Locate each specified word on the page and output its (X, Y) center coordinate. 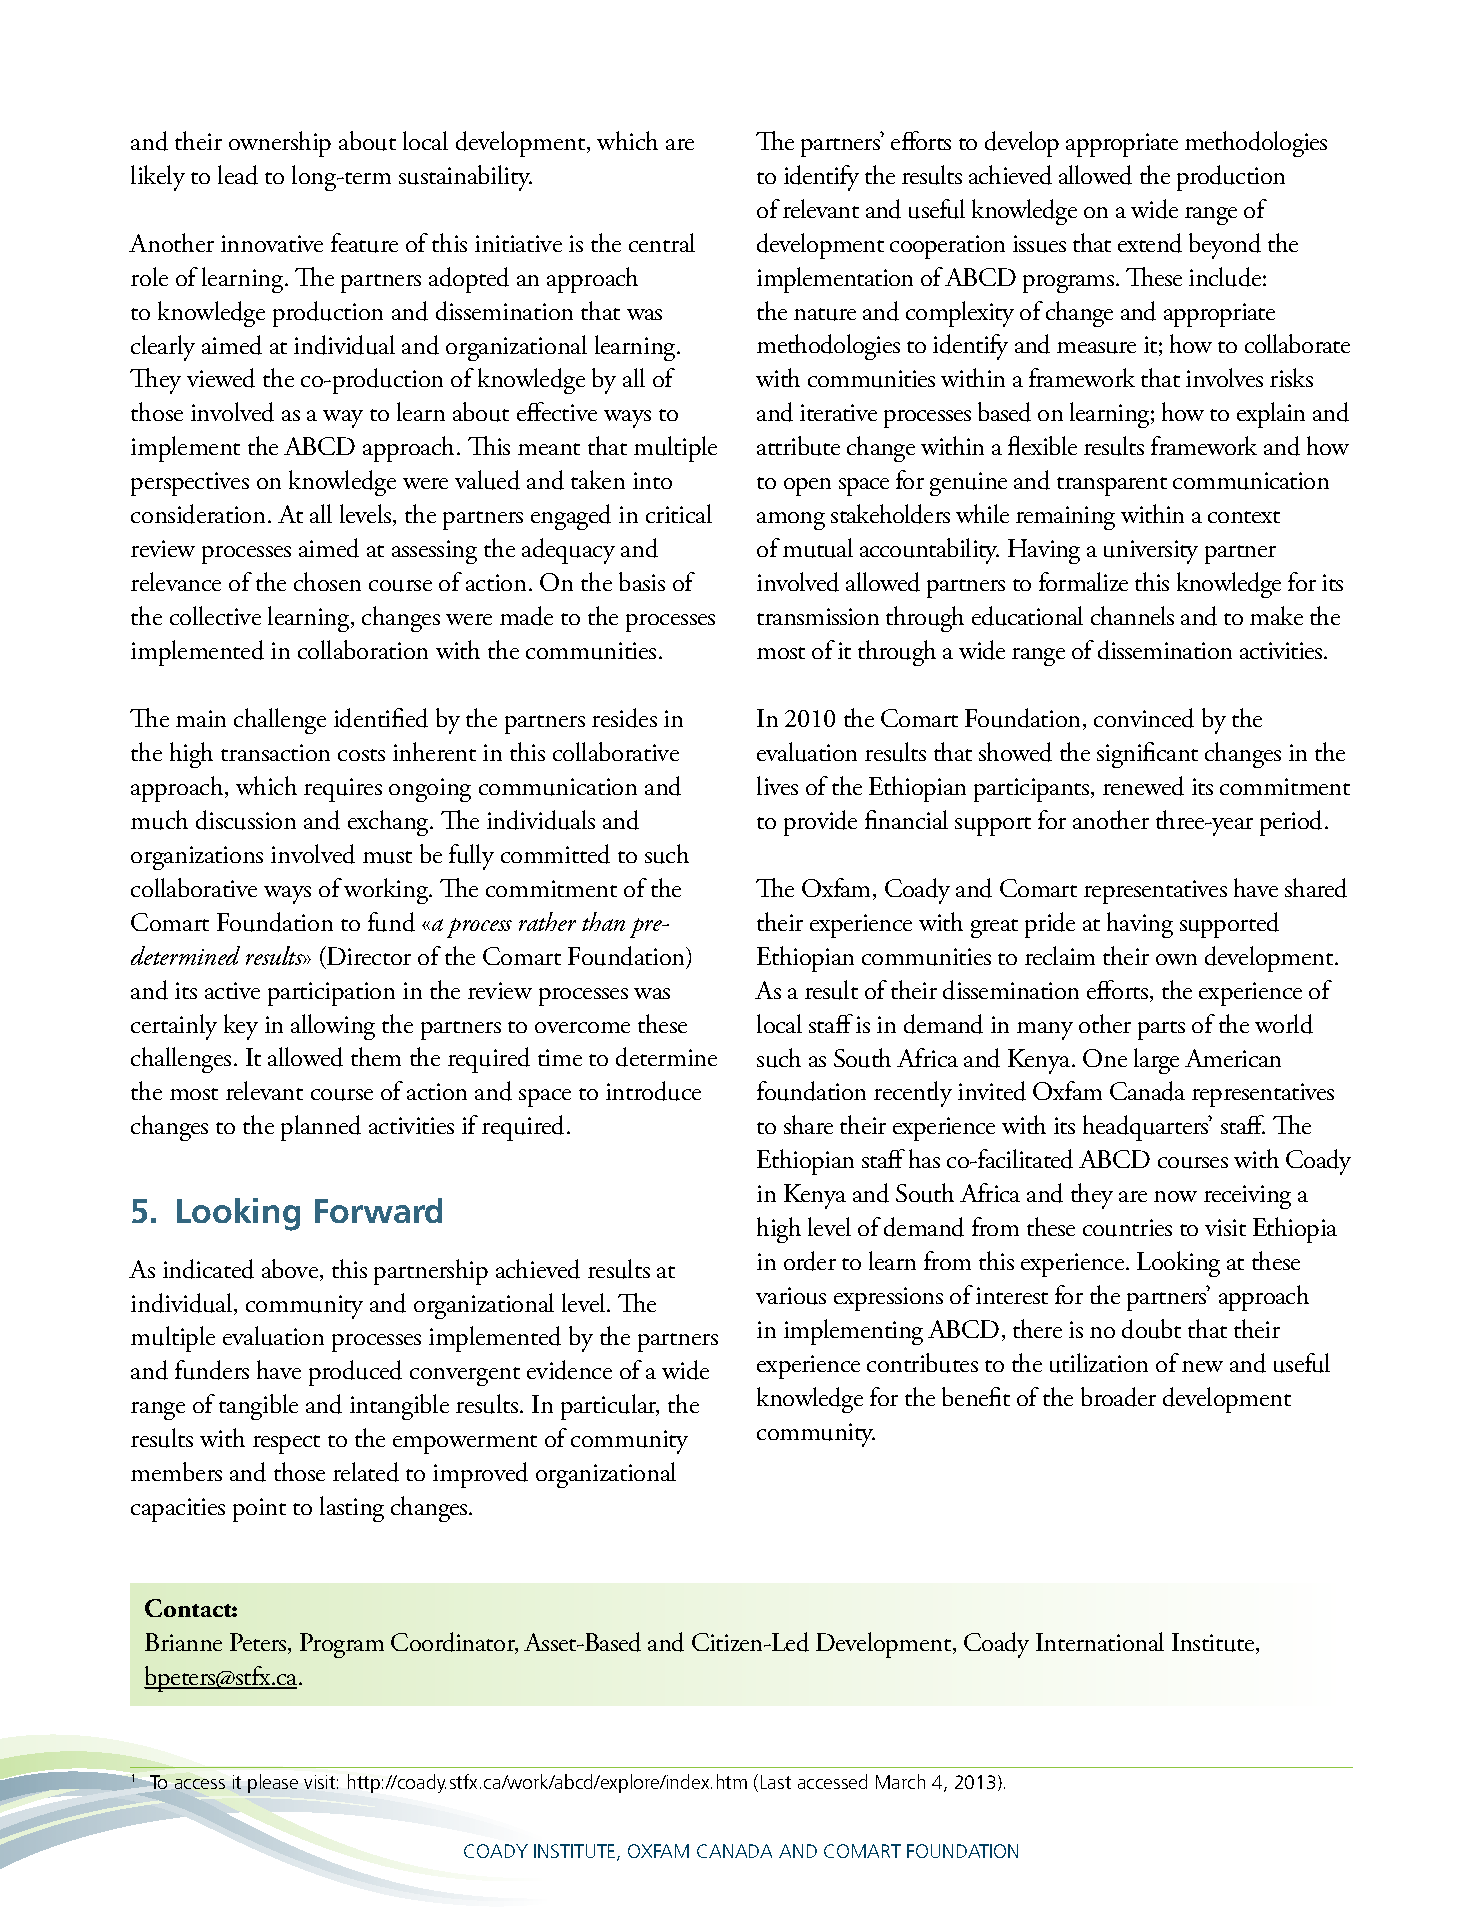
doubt (1151, 1329)
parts (1161, 1030)
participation (331, 994)
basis (642, 581)
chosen (327, 581)
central (662, 242)
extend (1150, 243)
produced (355, 1373)
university (1151, 552)
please (273, 1783)
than (603, 921)
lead (238, 175)
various (791, 1296)
